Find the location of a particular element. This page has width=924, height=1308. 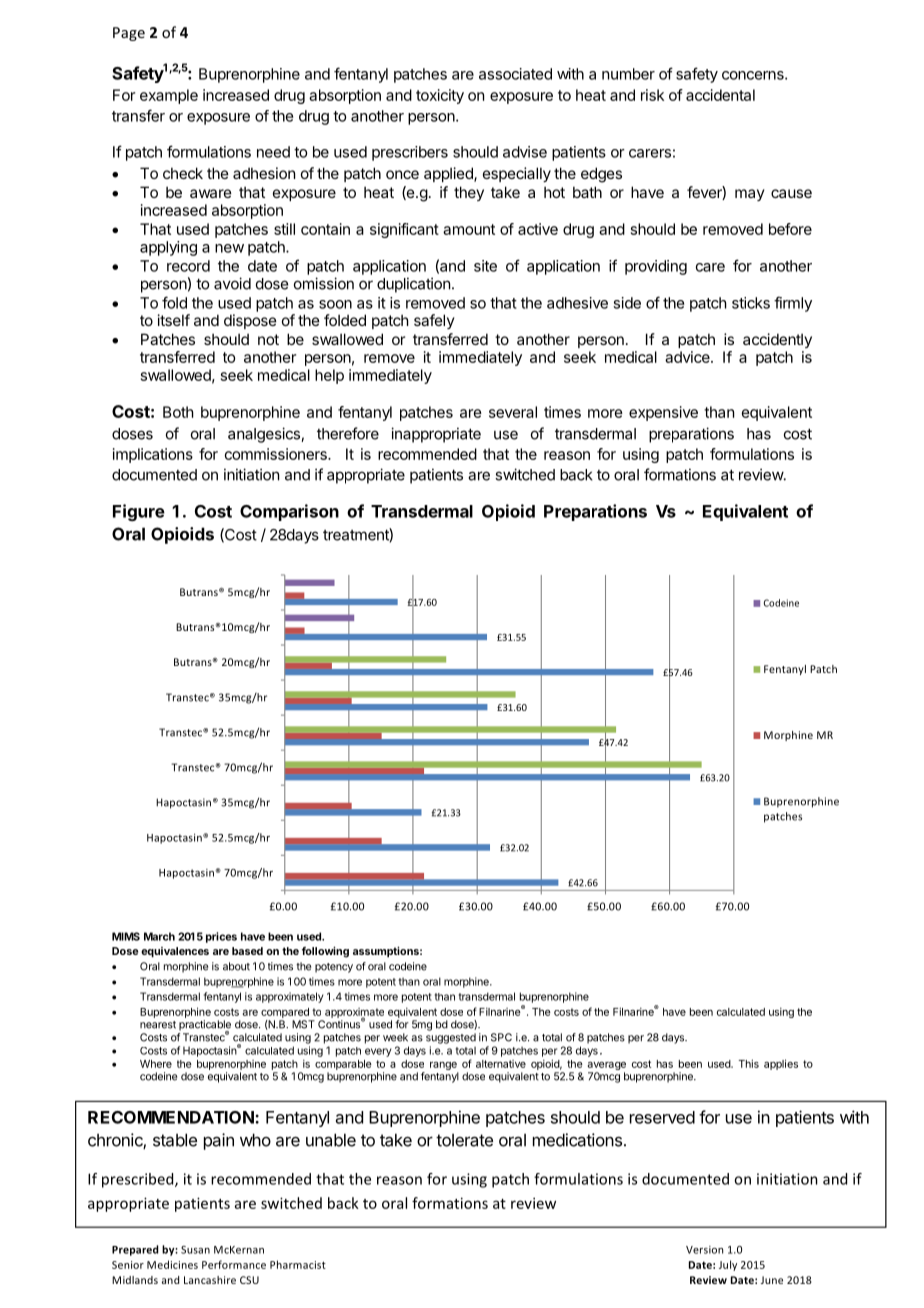

Version is located at coordinates (704, 1250).
